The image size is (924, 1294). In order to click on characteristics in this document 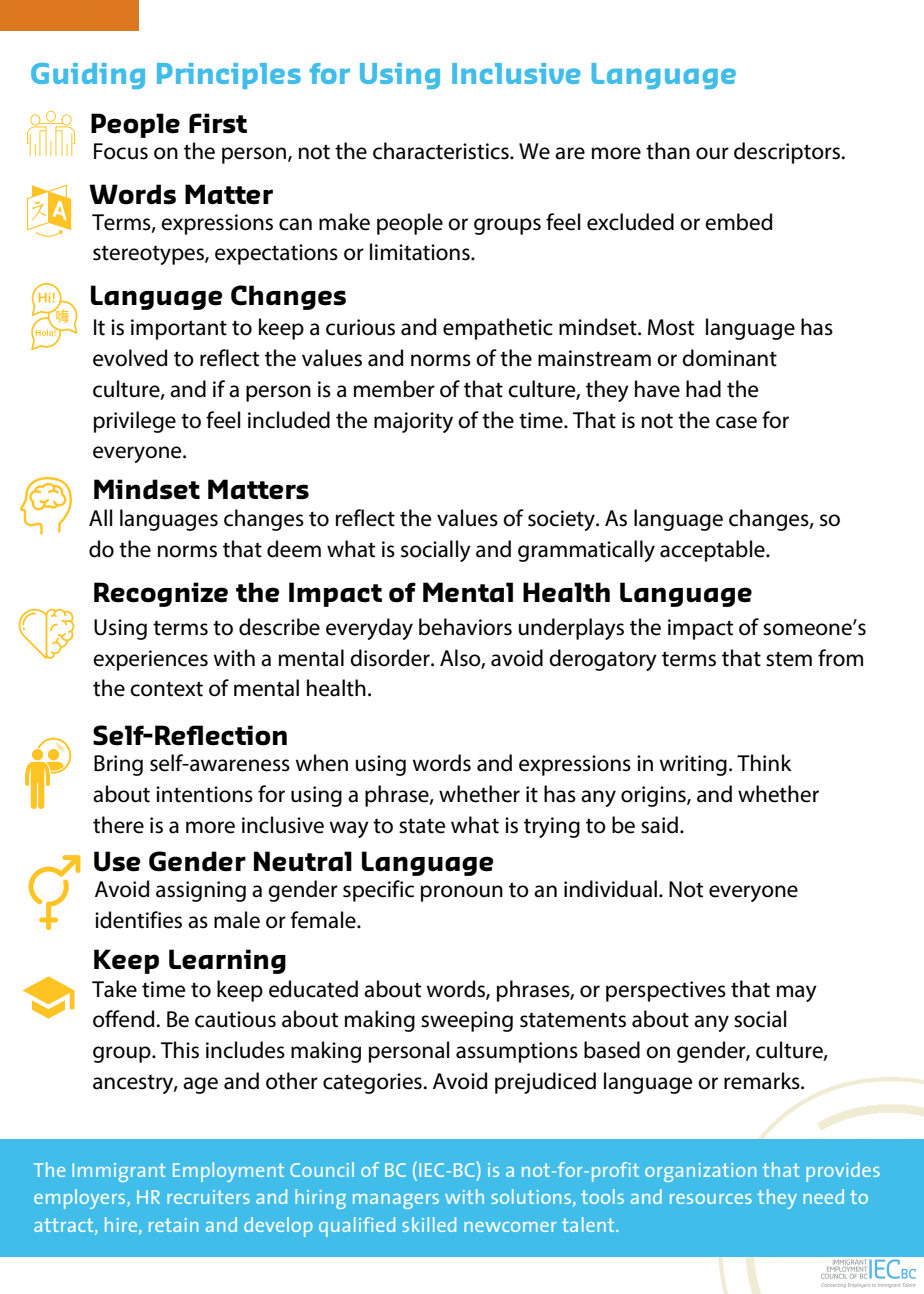, I will do `click(442, 151)`.
